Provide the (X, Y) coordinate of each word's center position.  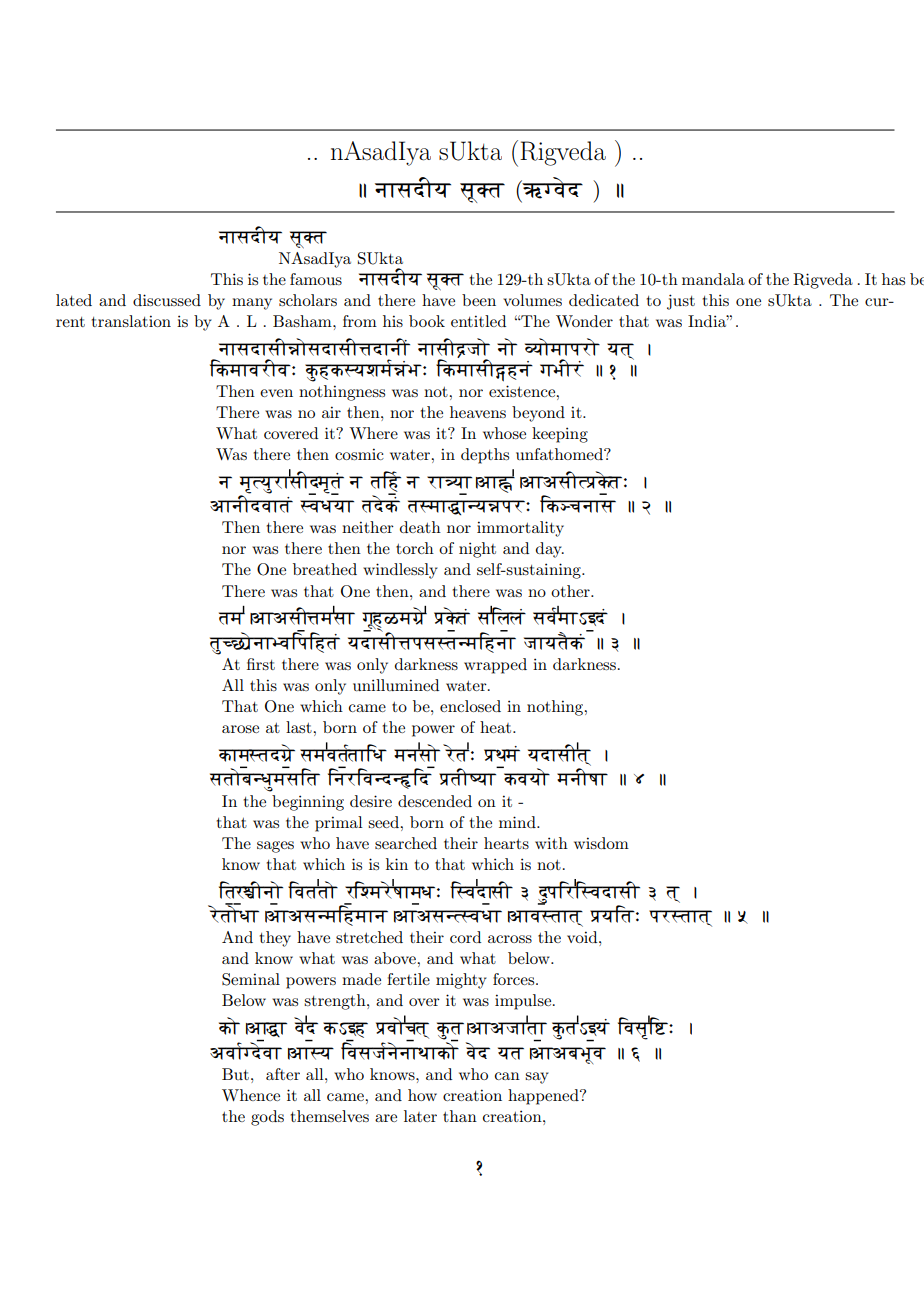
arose (240, 729)
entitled (478, 321)
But (235, 1074)
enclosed (470, 706)
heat (497, 727)
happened (544, 1097)
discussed (167, 300)
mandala (713, 279)
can (507, 1076)
